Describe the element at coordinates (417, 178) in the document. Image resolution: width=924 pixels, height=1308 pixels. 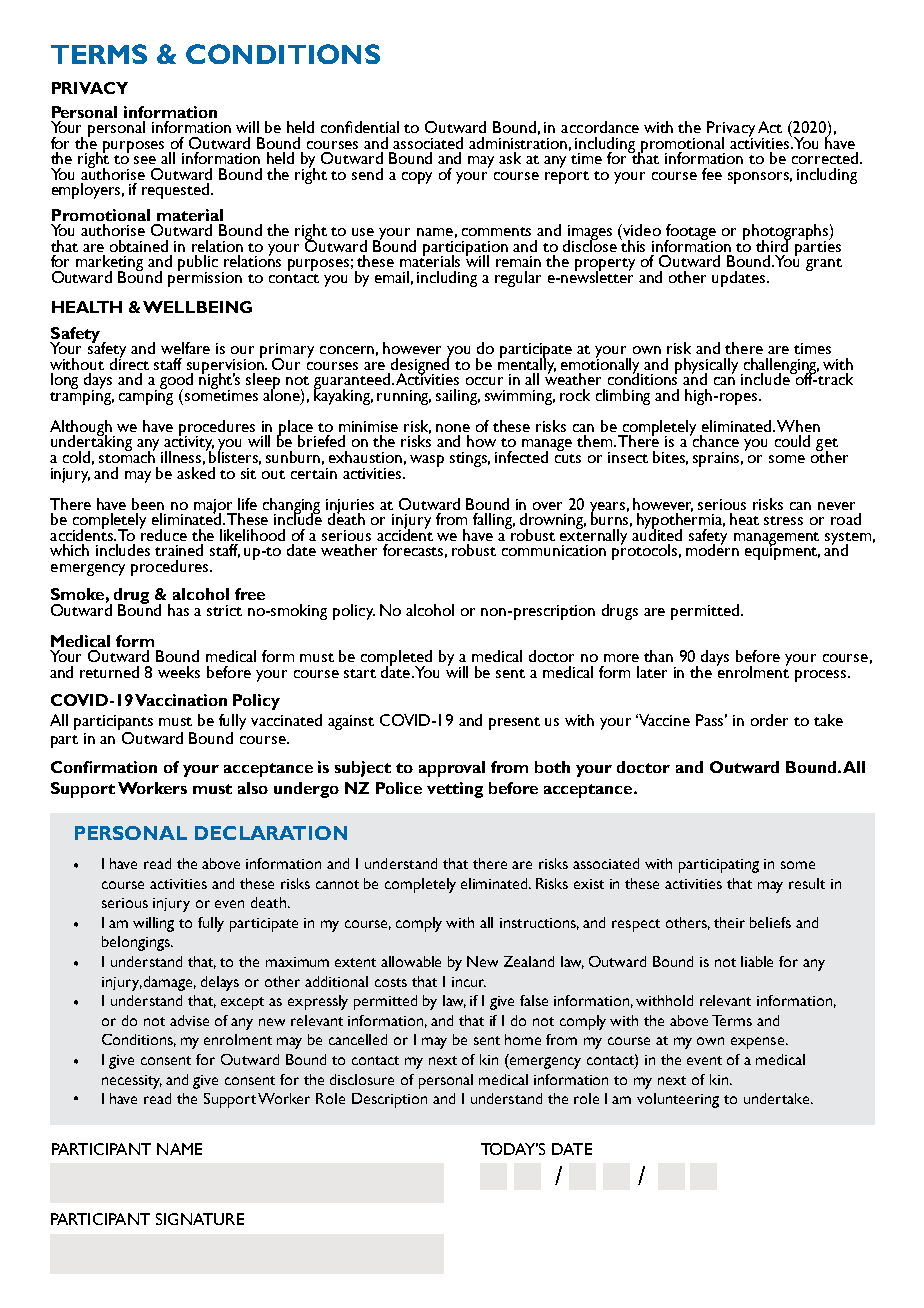
I see `copy` at that location.
